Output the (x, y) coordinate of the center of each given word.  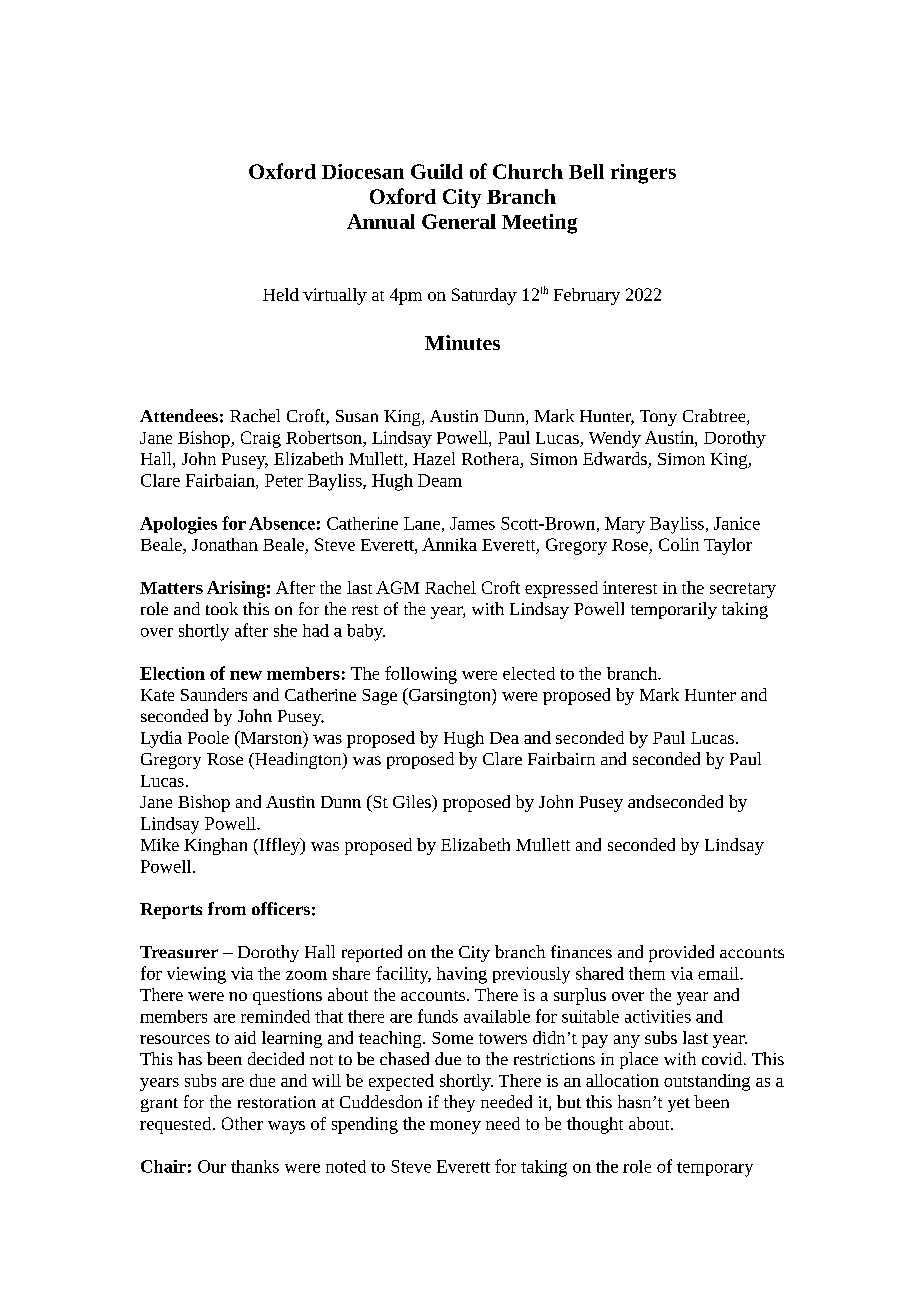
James (472, 523)
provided (681, 953)
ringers (643, 174)
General (459, 221)
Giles (413, 801)
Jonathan (225, 544)
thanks (255, 1166)
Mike (160, 844)
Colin (679, 544)
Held (281, 294)
